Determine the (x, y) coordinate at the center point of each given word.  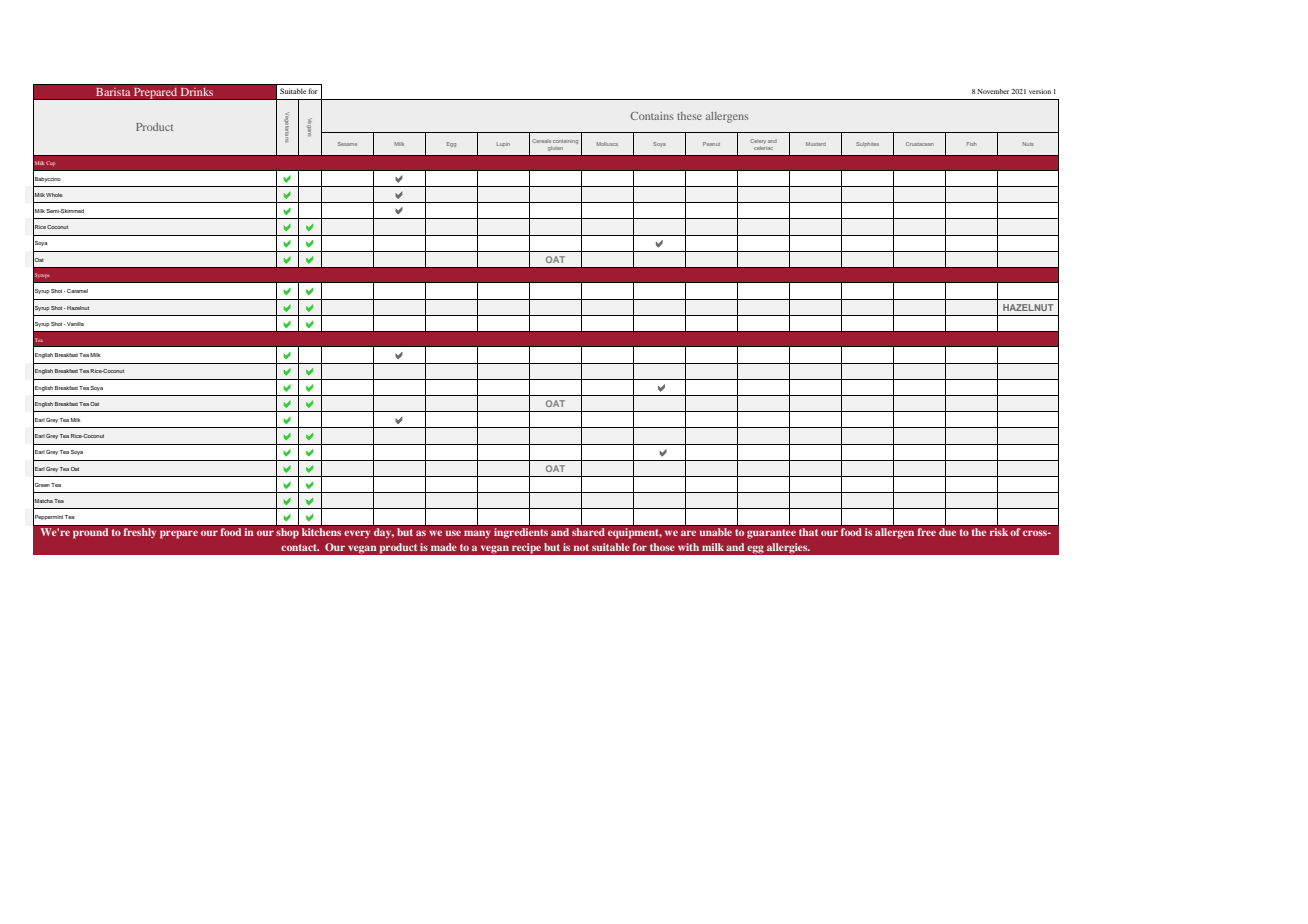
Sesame (347, 144)
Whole (54, 195)
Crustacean (920, 144)
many (477, 534)
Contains (651, 116)
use (453, 533)
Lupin (503, 145)
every (357, 534)
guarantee (771, 534)
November (993, 91)
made (444, 547)
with (688, 547)
